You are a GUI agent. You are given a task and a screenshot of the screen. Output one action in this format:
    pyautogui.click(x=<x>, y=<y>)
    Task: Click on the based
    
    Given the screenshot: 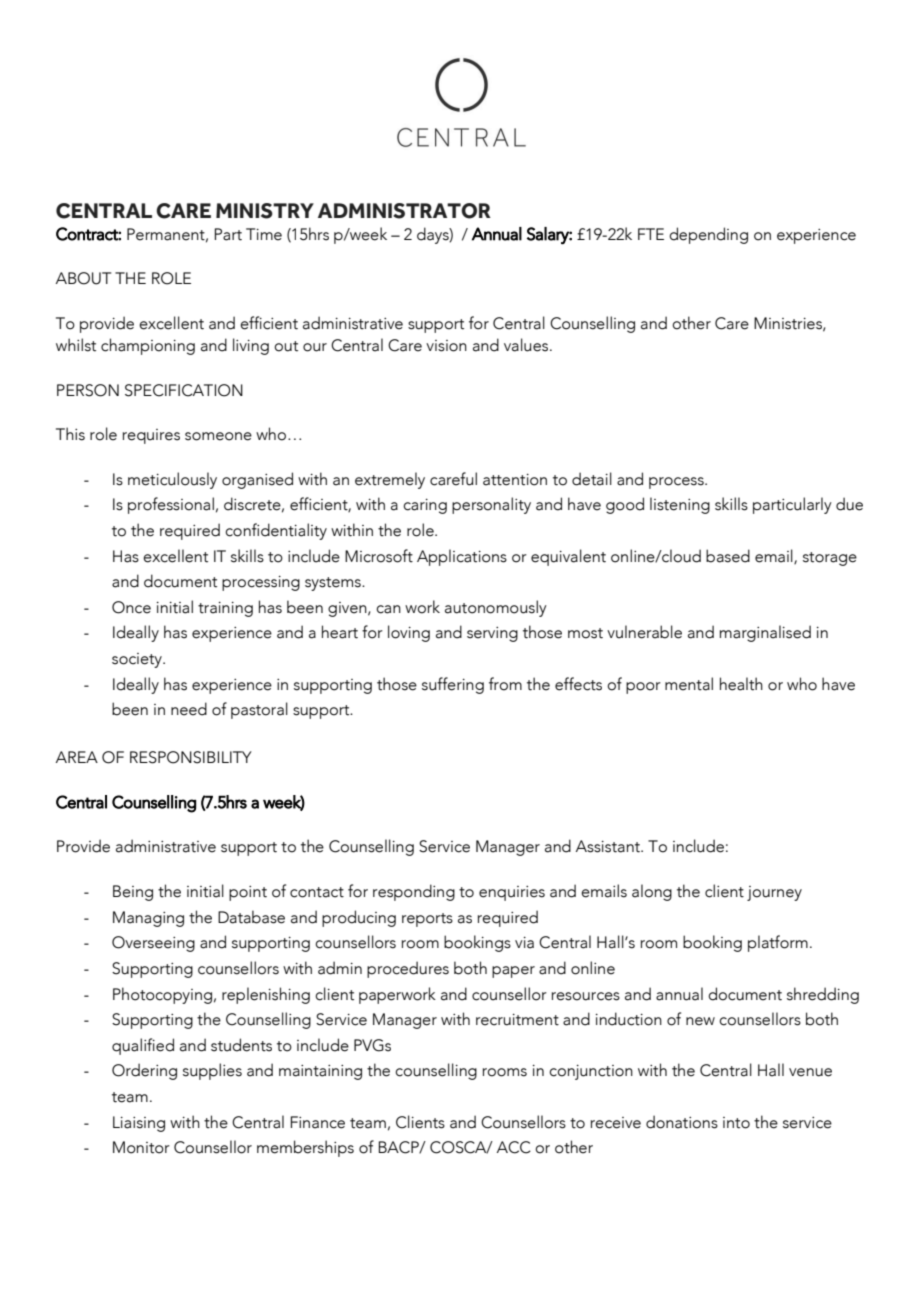 What is the action you would take?
    pyautogui.click(x=728, y=556)
